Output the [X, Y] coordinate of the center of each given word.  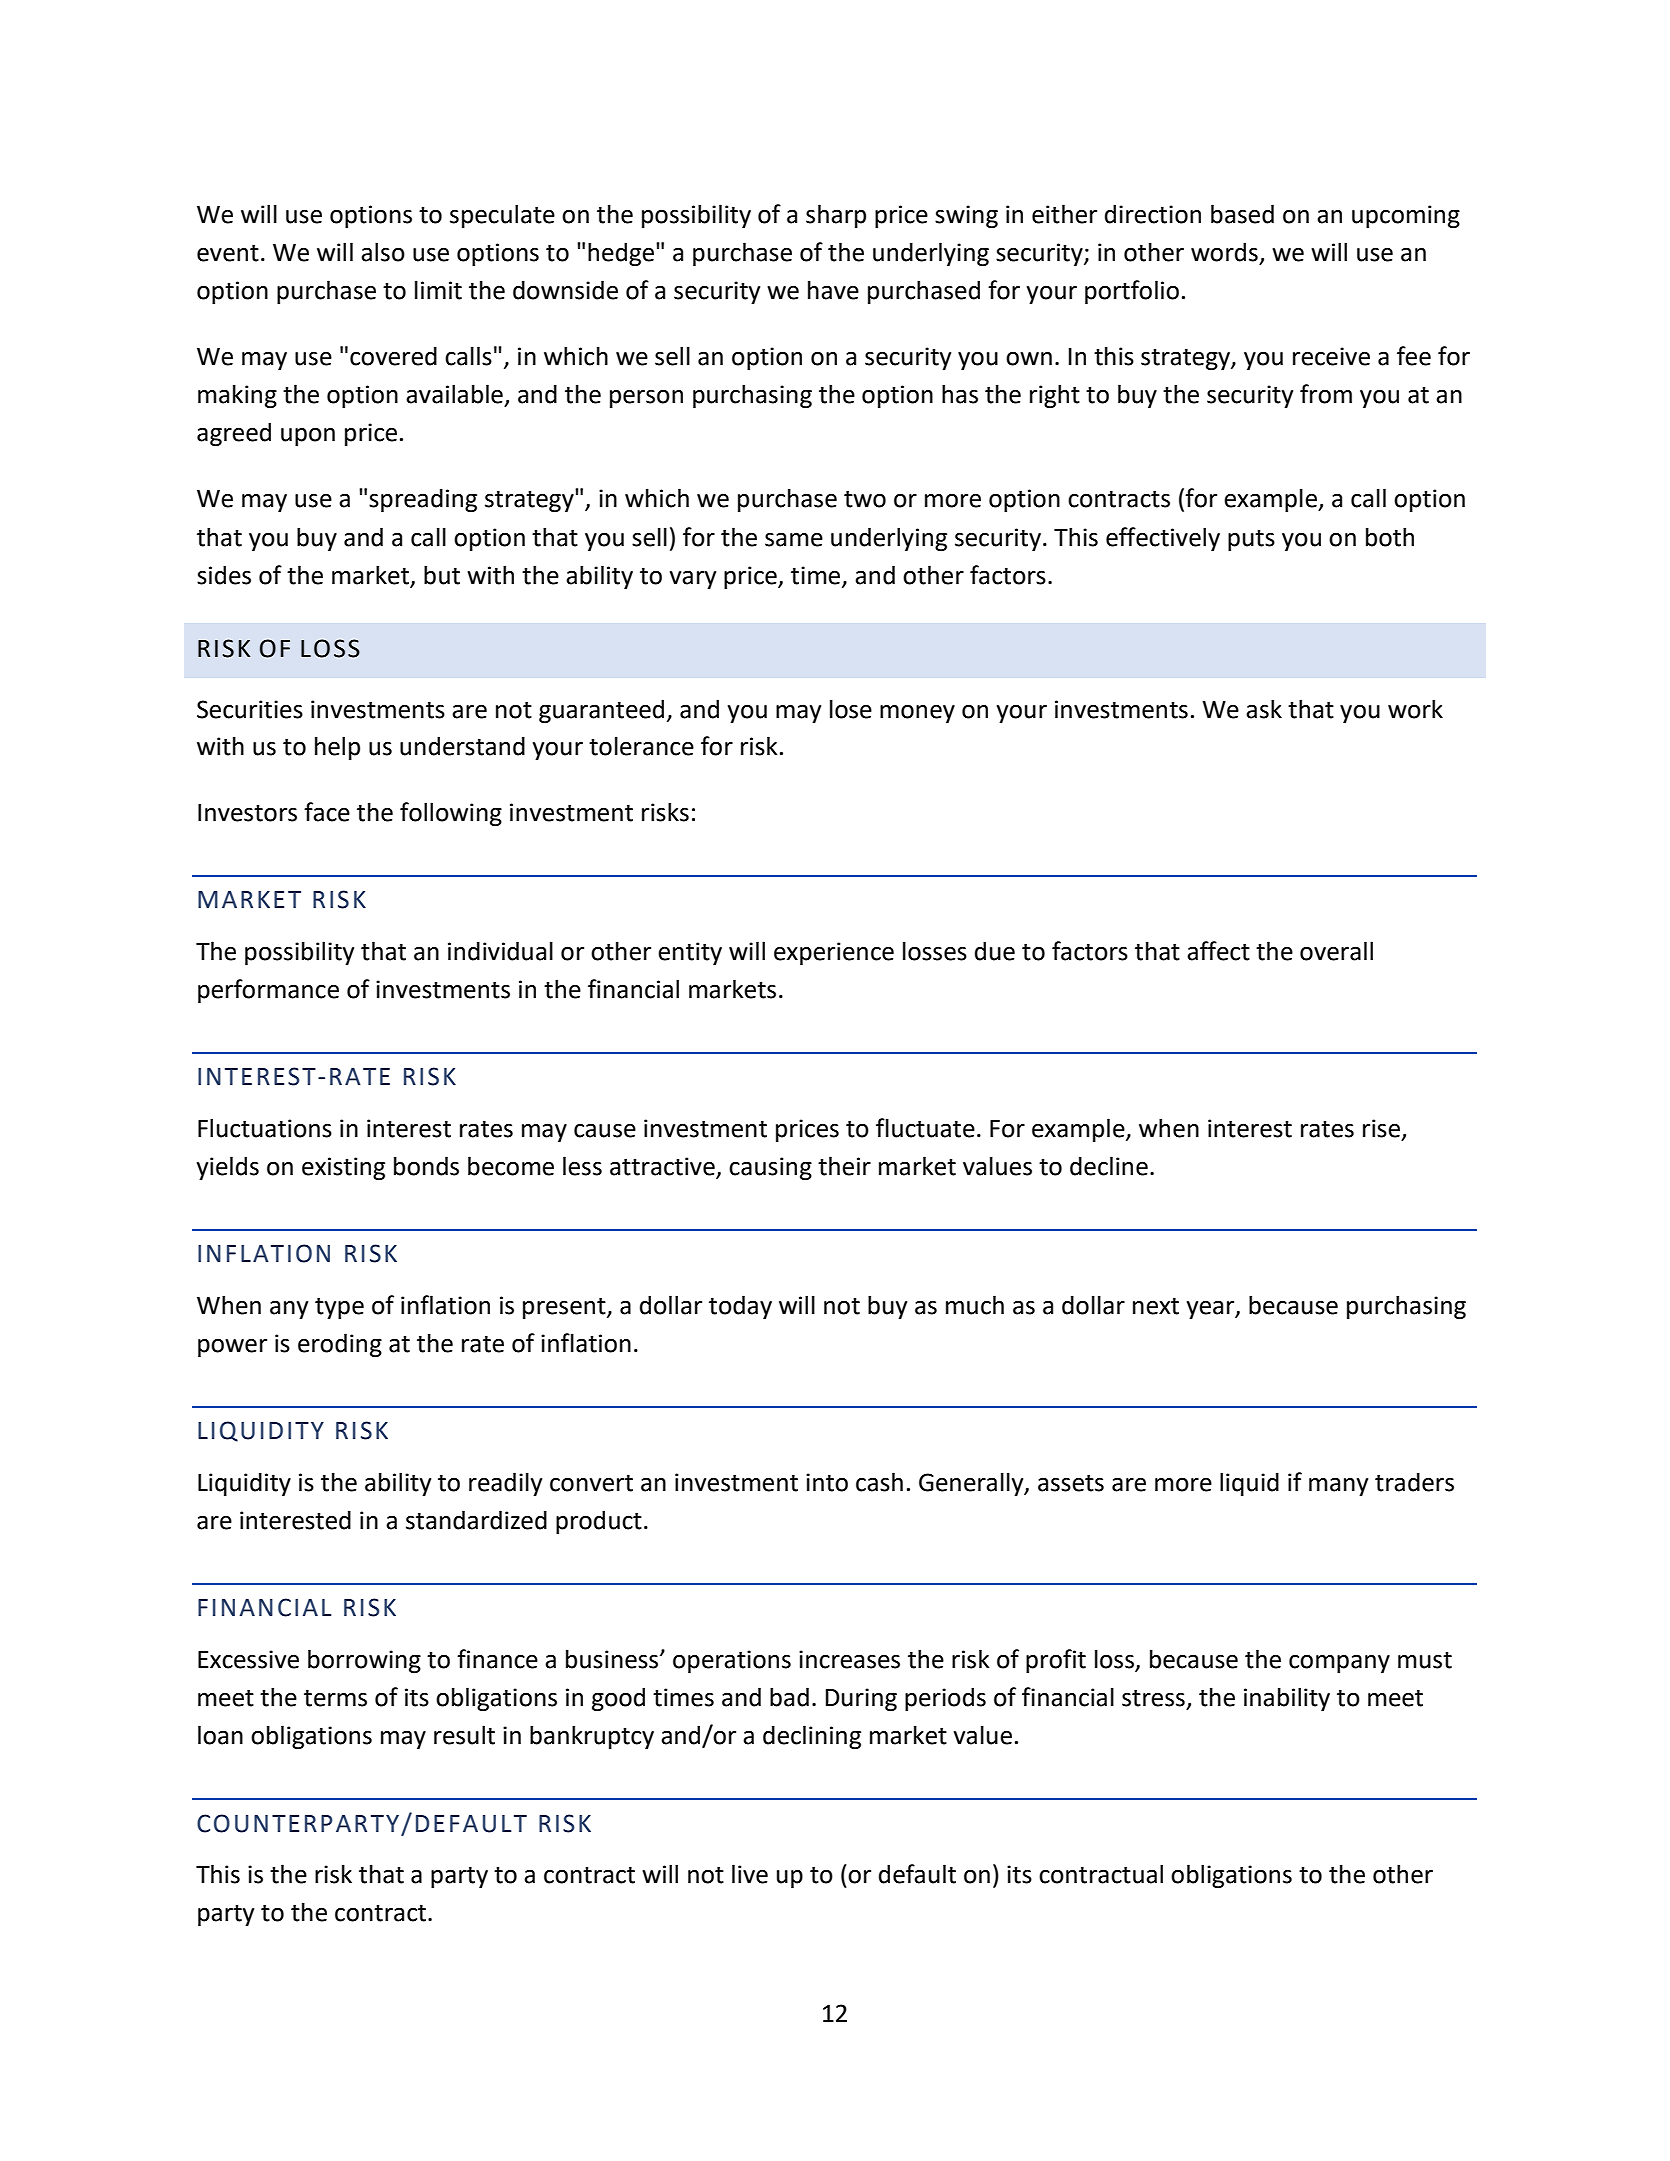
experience [834, 953]
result [464, 1735]
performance [268, 991]
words [1224, 252]
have [833, 290]
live [750, 1874]
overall [1336, 951]
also [383, 252]
